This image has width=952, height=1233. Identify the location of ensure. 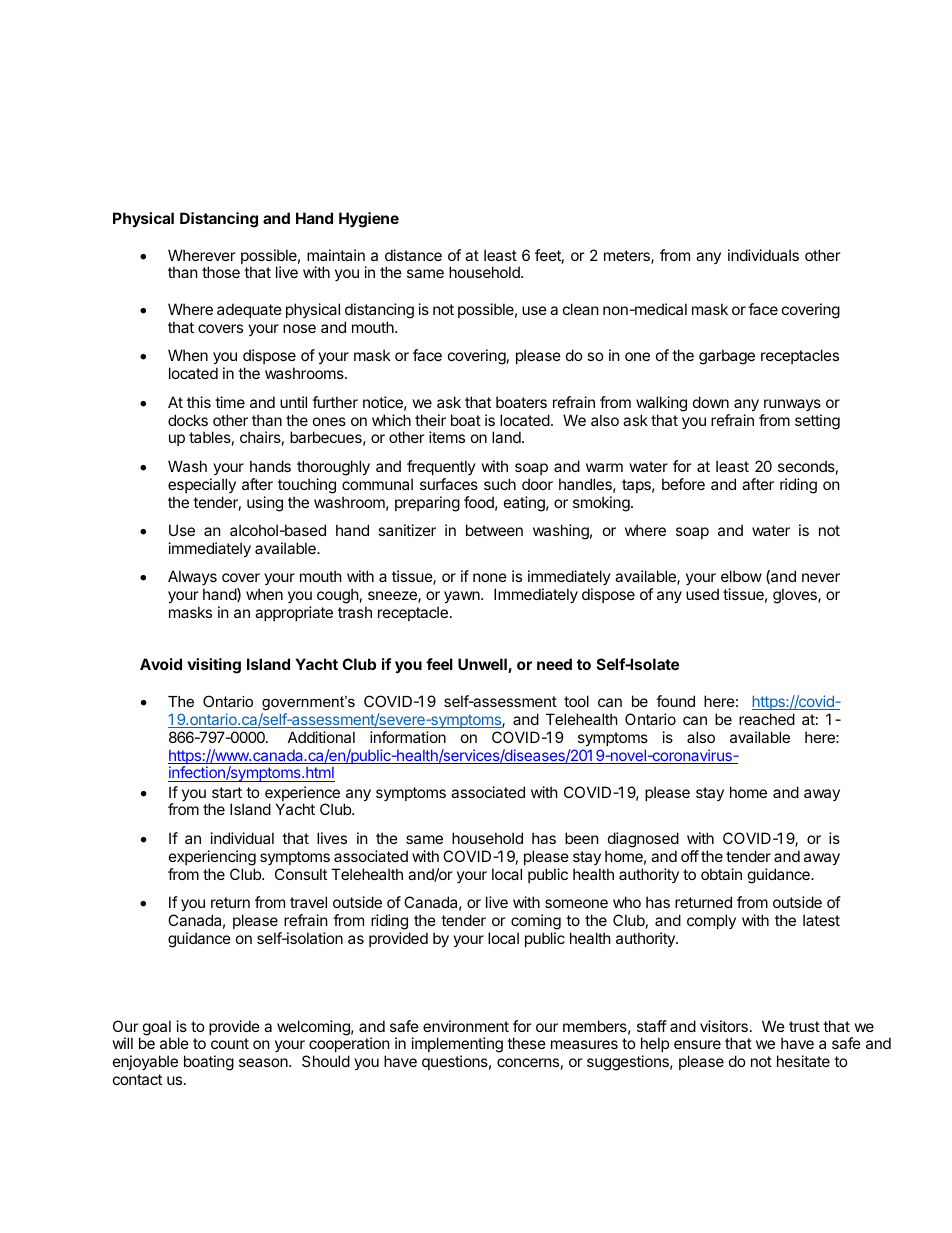
(697, 1044).
